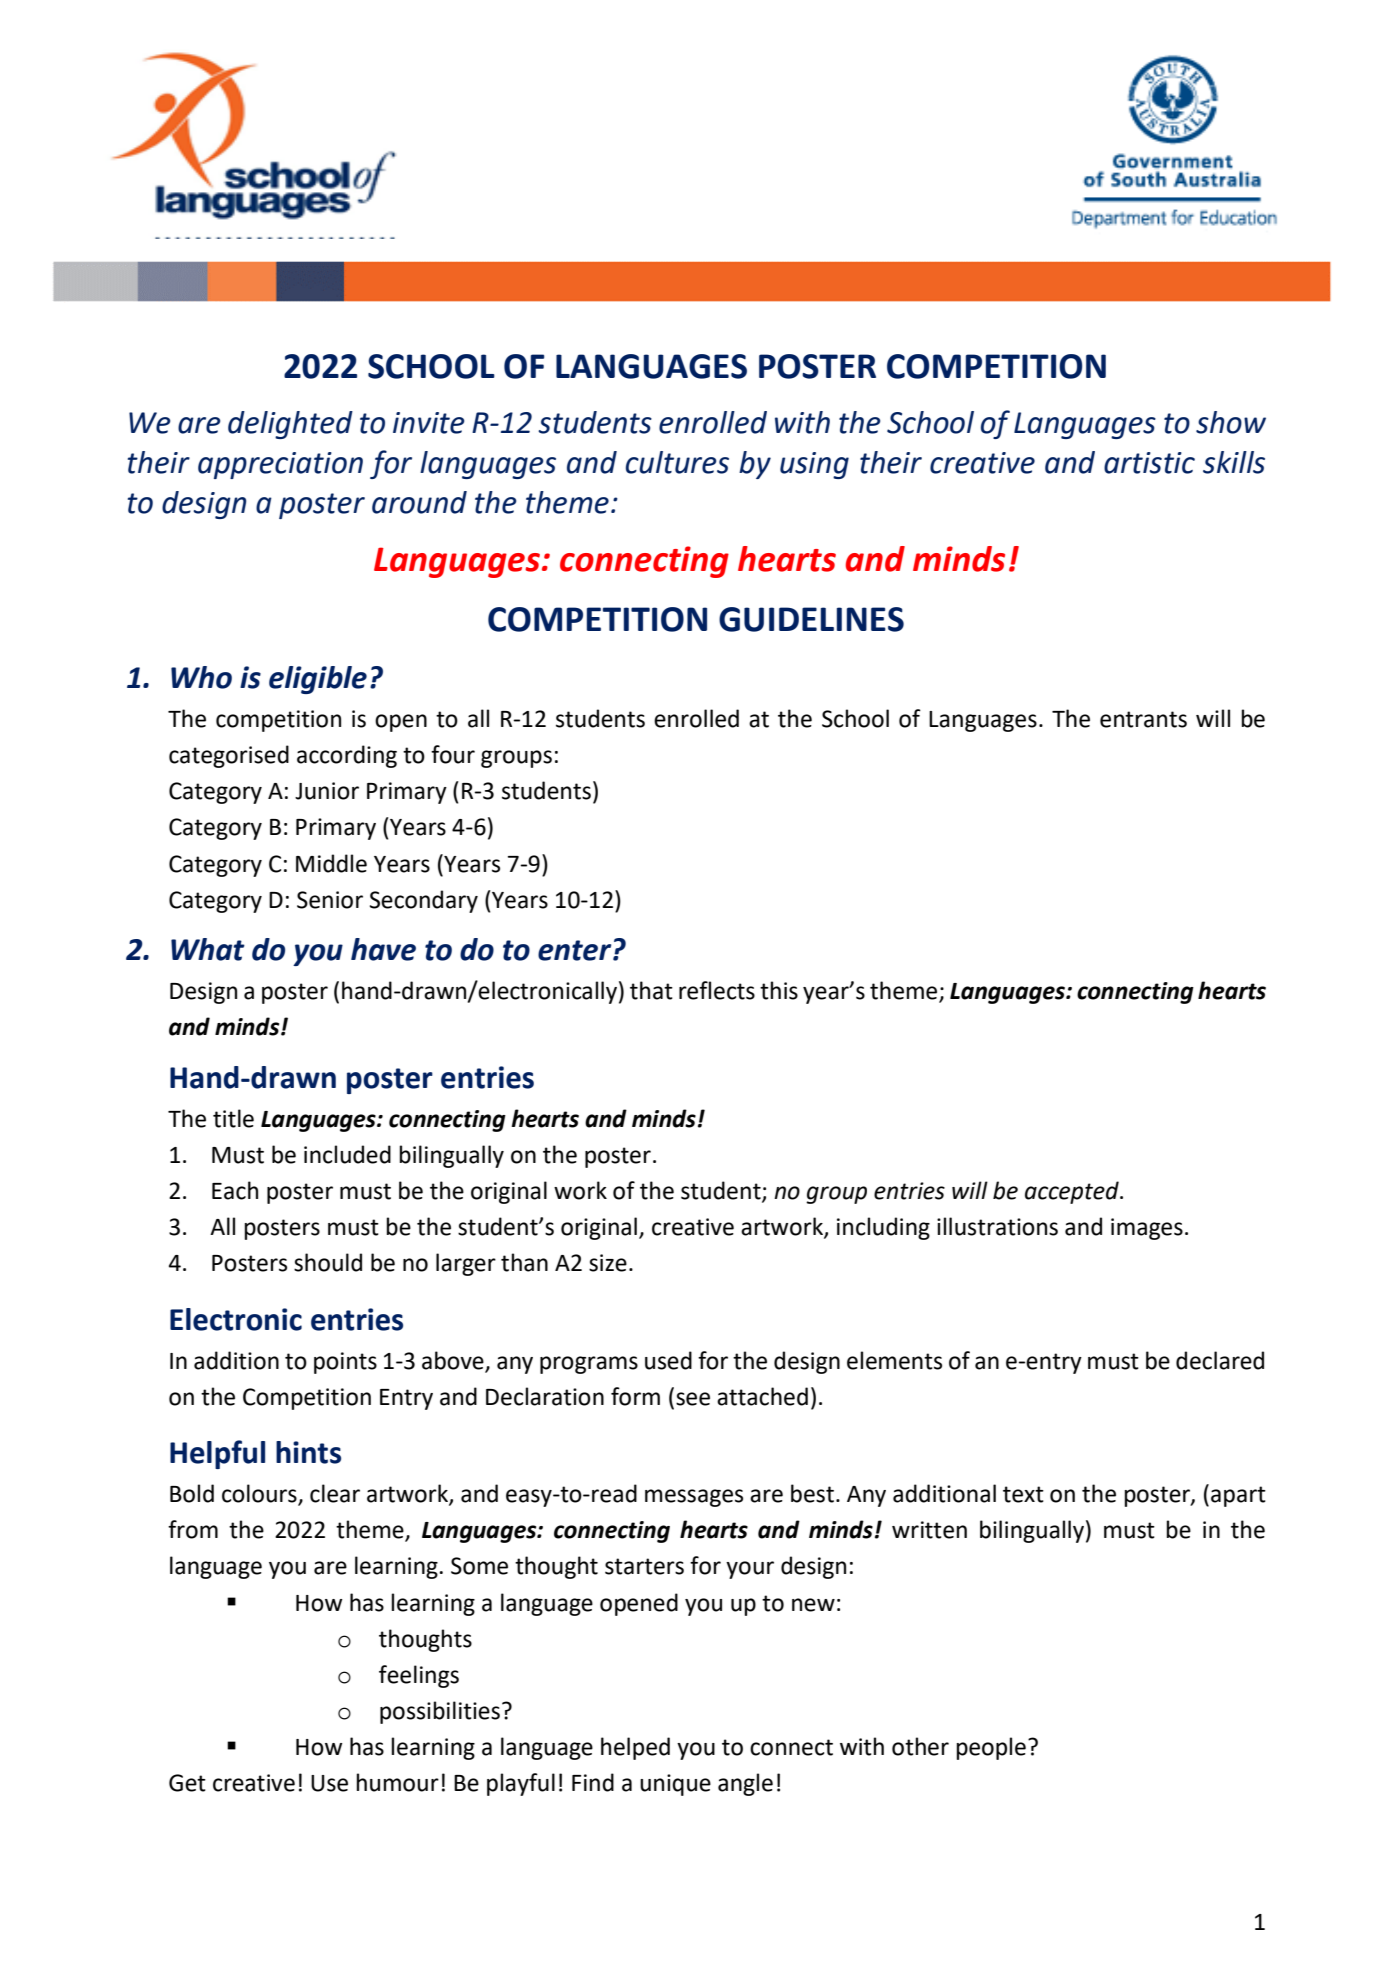 The height and width of the screenshot is (1968, 1392). What do you see at coordinates (991, 1748) in the screenshot?
I see `people` at bounding box center [991, 1748].
